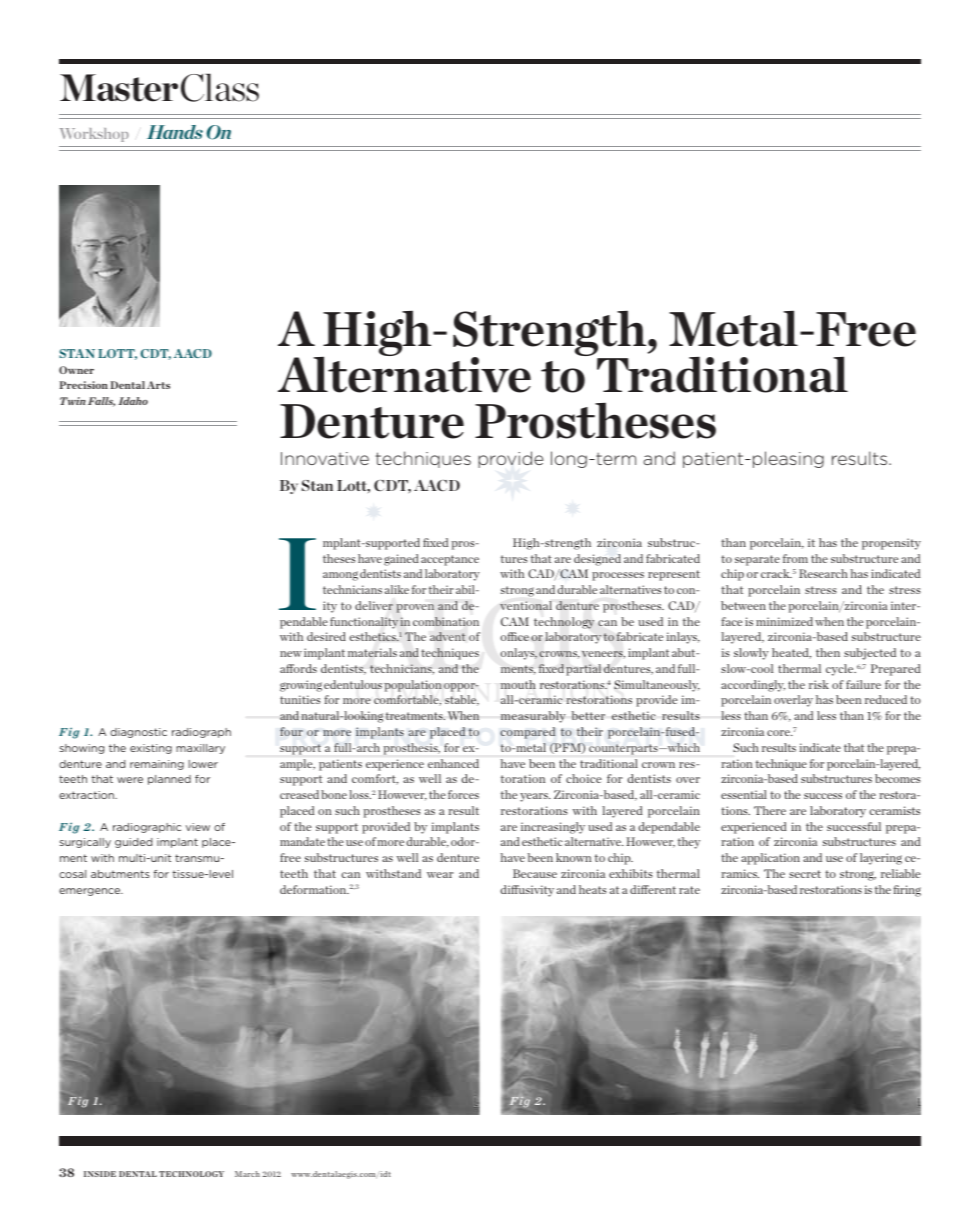  Describe the element at coordinates (791, 653) in the image. I see `heated` at that location.
